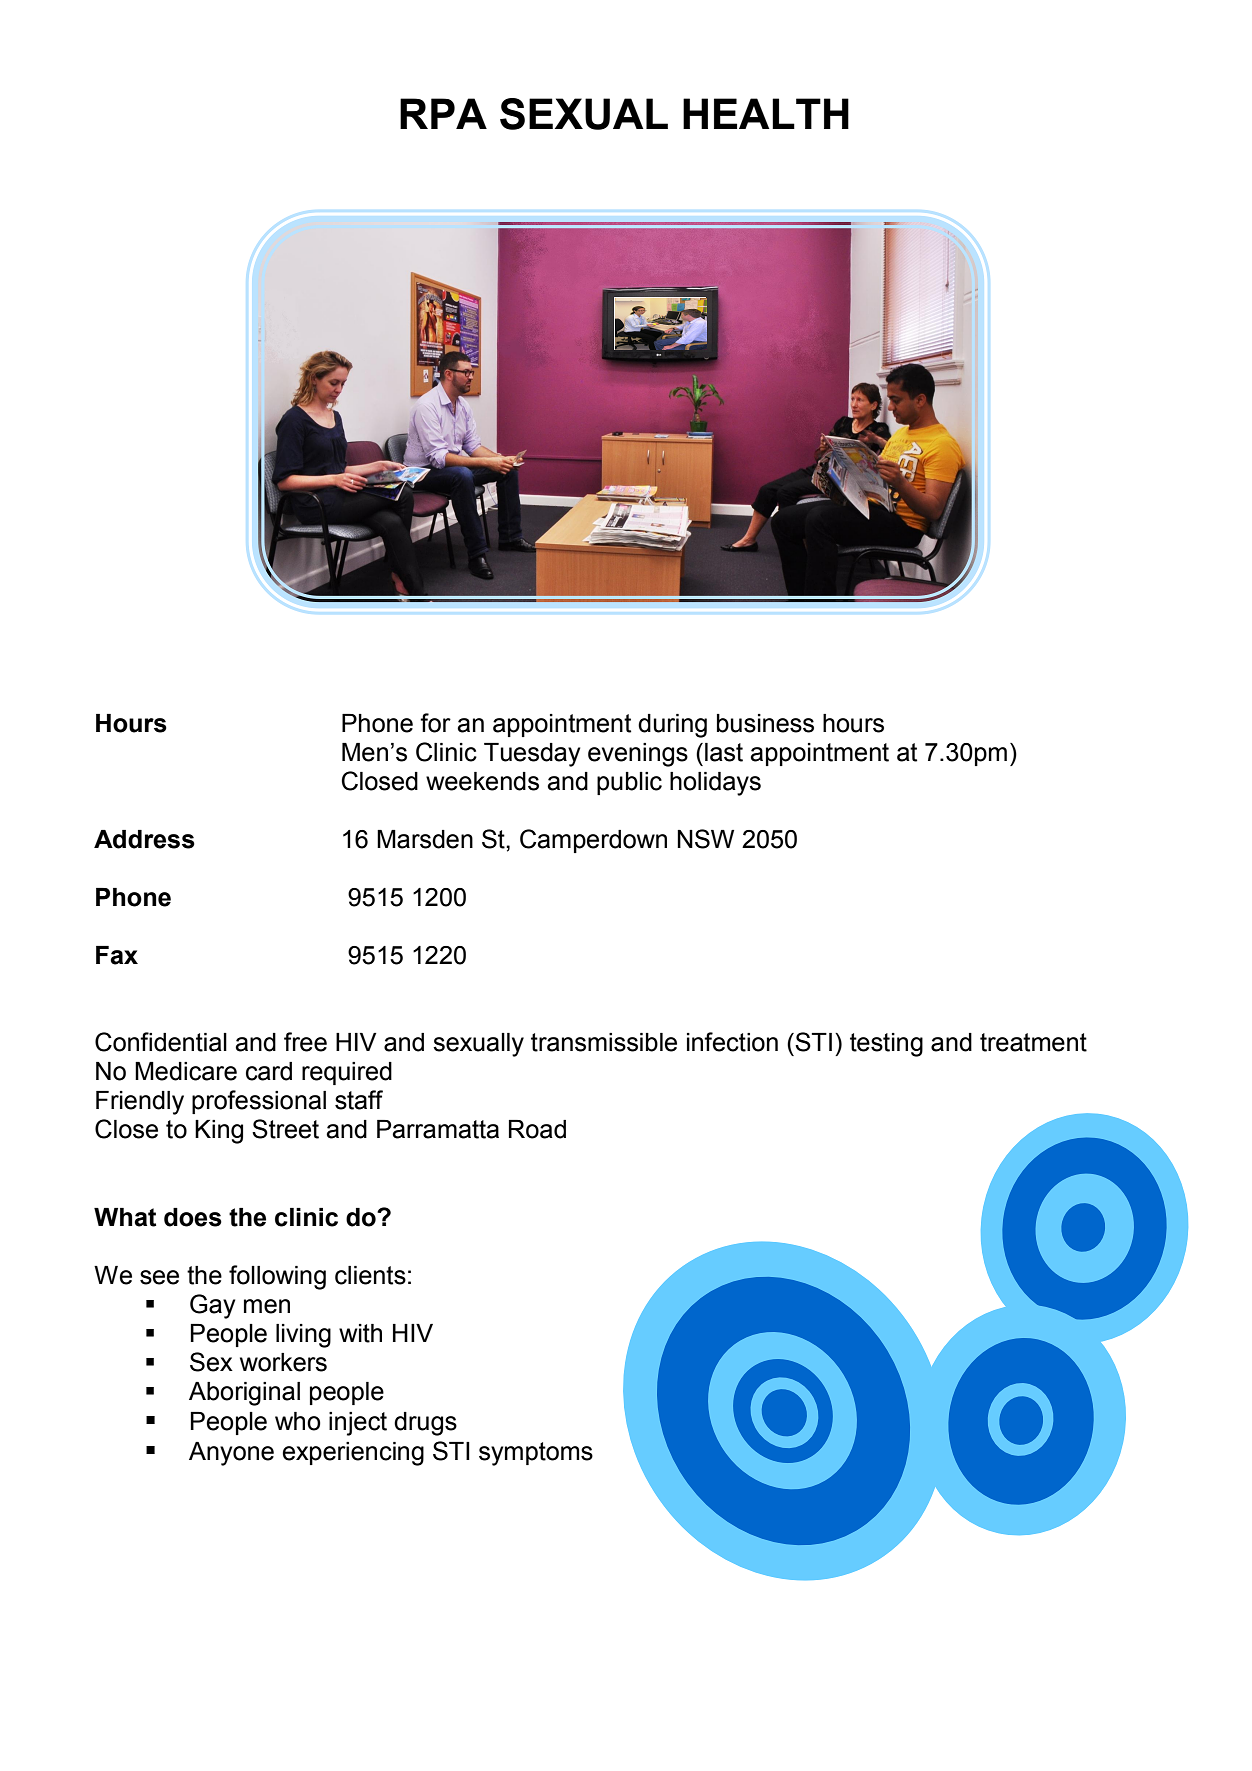 This screenshot has width=1252, height=1771. I want to click on symptoms, so click(536, 1454).
